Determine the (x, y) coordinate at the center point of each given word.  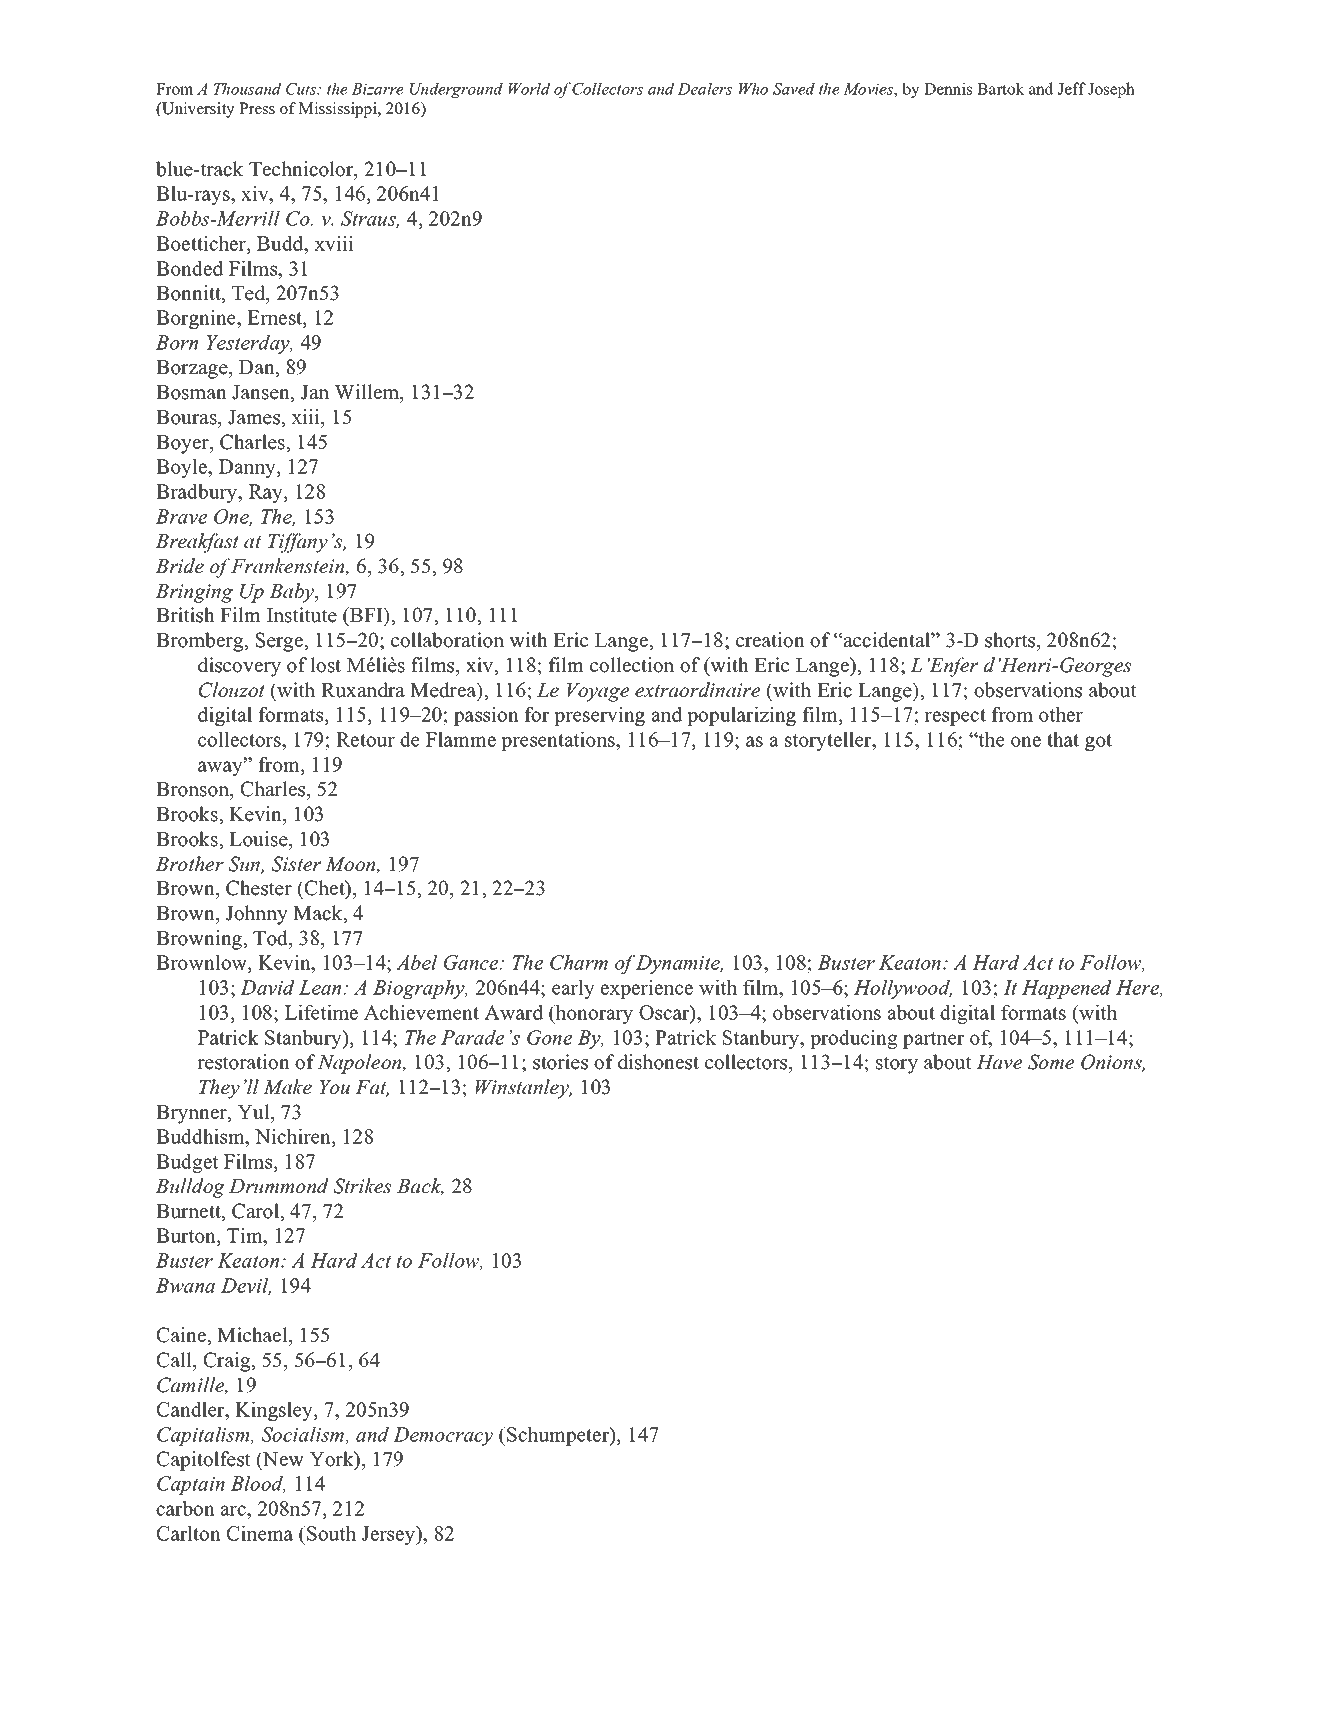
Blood (258, 1484)
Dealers (704, 88)
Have (999, 1062)
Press (257, 108)
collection (632, 665)
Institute (302, 615)
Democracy (443, 1436)
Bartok (1000, 88)
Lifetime (321, 1012)
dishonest (658, 1062)
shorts (1011, 640)
